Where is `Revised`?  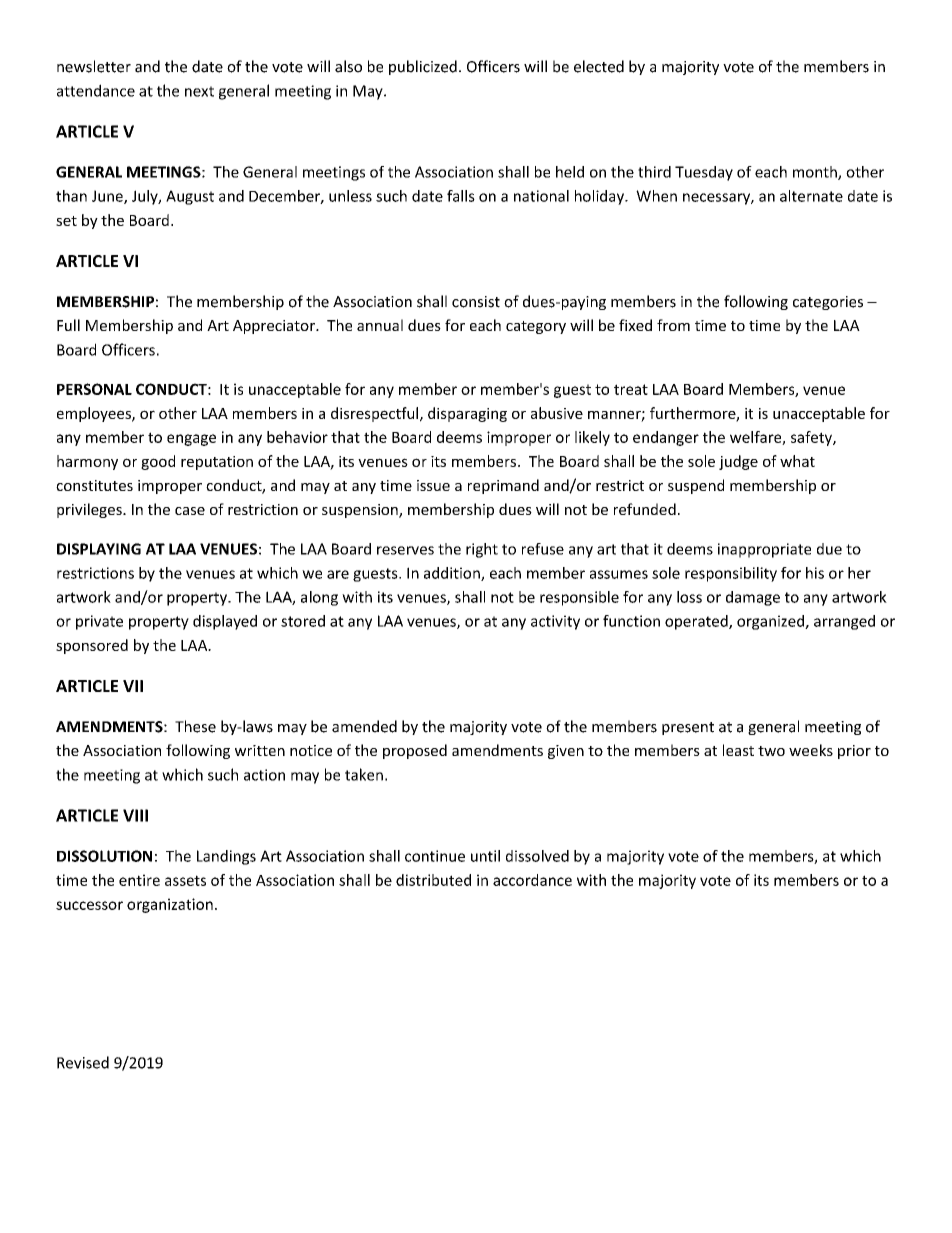
Revised is located at coordinates (83, 1062).
